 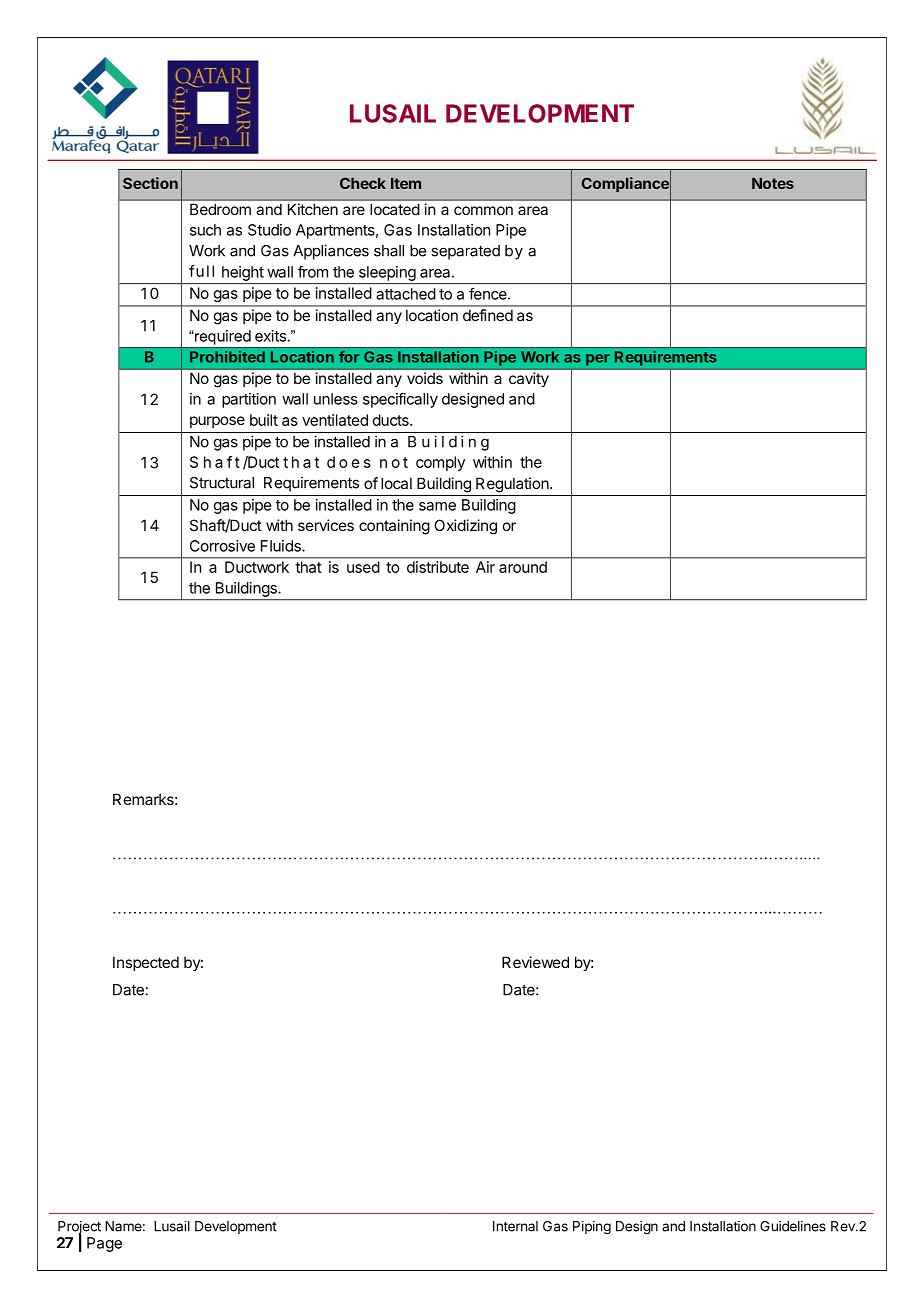 What do you see at coordinates (205, 230) in the document?
I see `such` at bounding box center [205, 230].
